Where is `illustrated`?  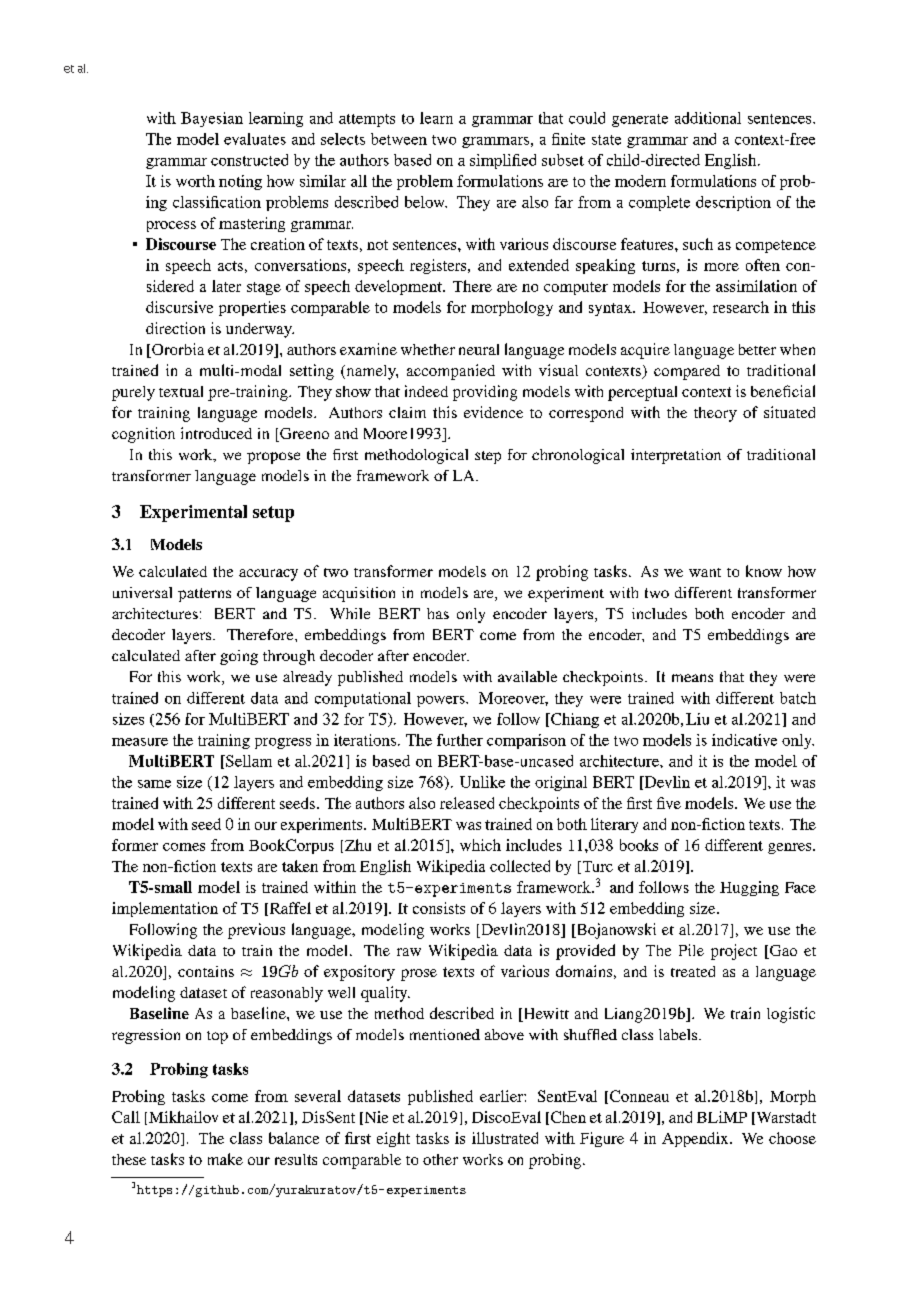 illustrated is located at coordinates (505, 1138).
